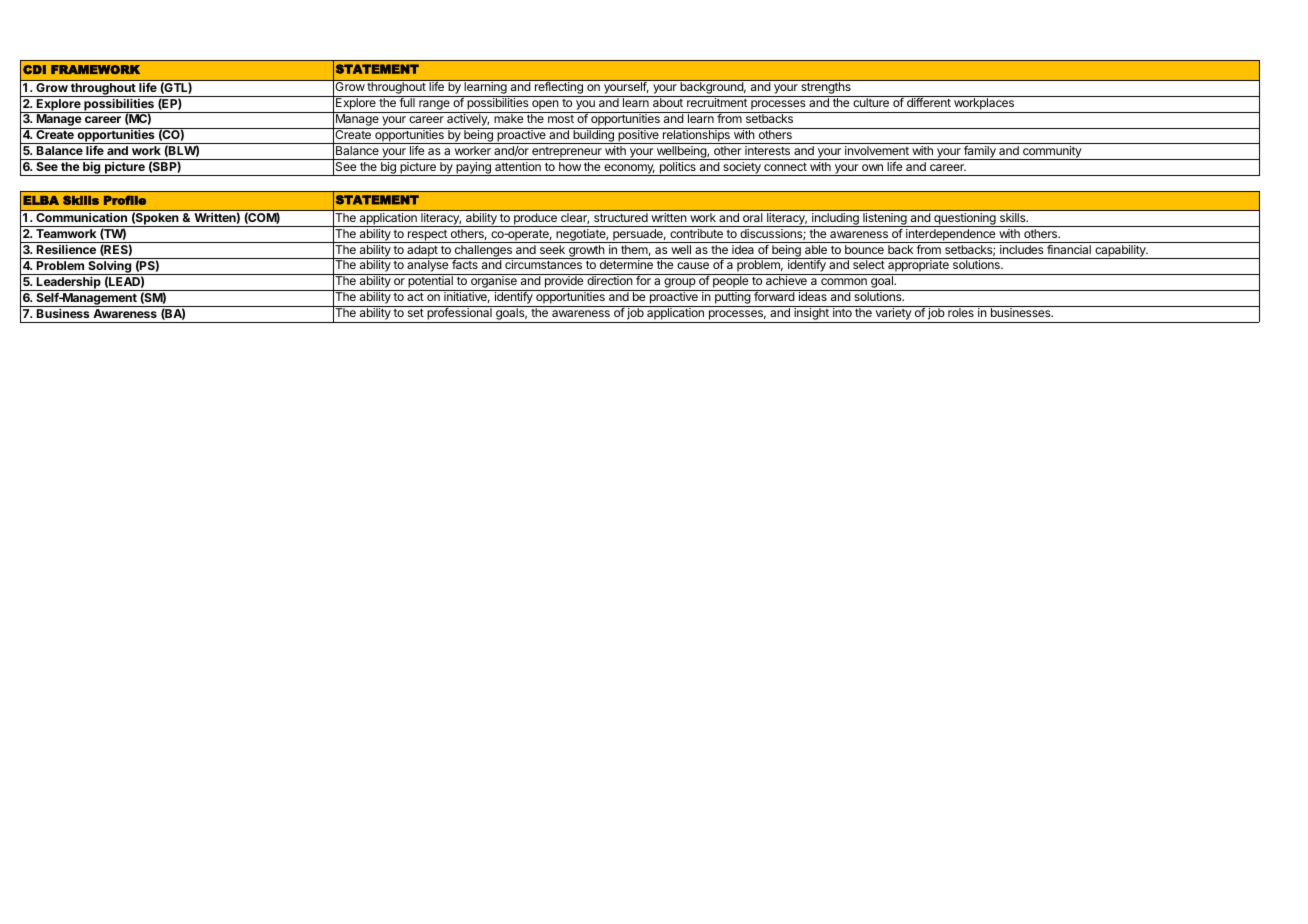 The width and height of the page is (1308, 924). Describe the element at coordinates (693, 265) in the page. I see `cause` at that location.
